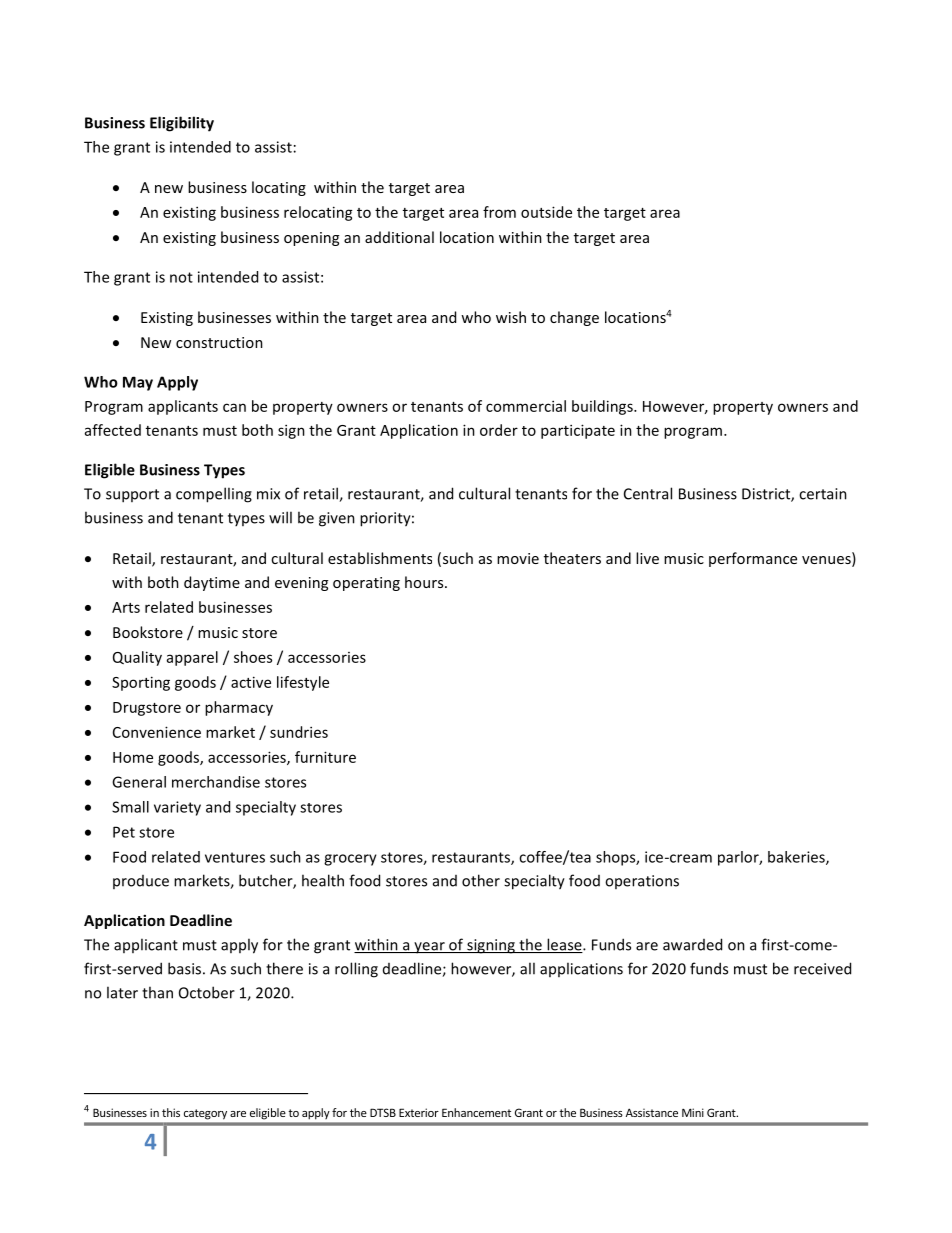  Describe the element at coordinates (797, 858) in the screenshot. I see `bakeries` at that location.
